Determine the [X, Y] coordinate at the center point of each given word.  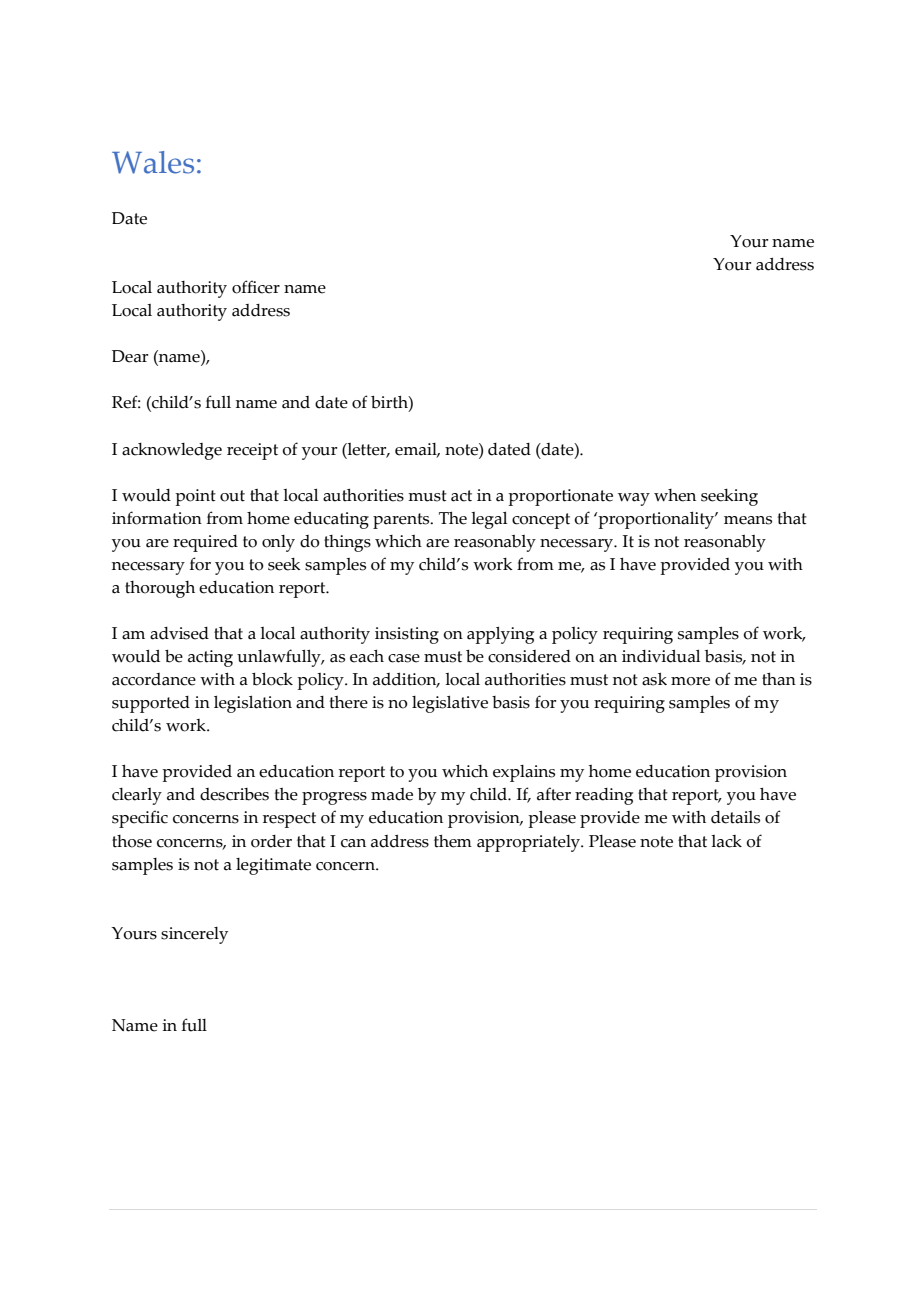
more [690, 681]
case [404, 658]
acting [210, 658]
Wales [153, 162]
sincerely [194, 935]
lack [726, 841]
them [453, 841]
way [634, 499]
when [675, 495]
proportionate [560, 497]
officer [256, 287]
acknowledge [172, 451]
